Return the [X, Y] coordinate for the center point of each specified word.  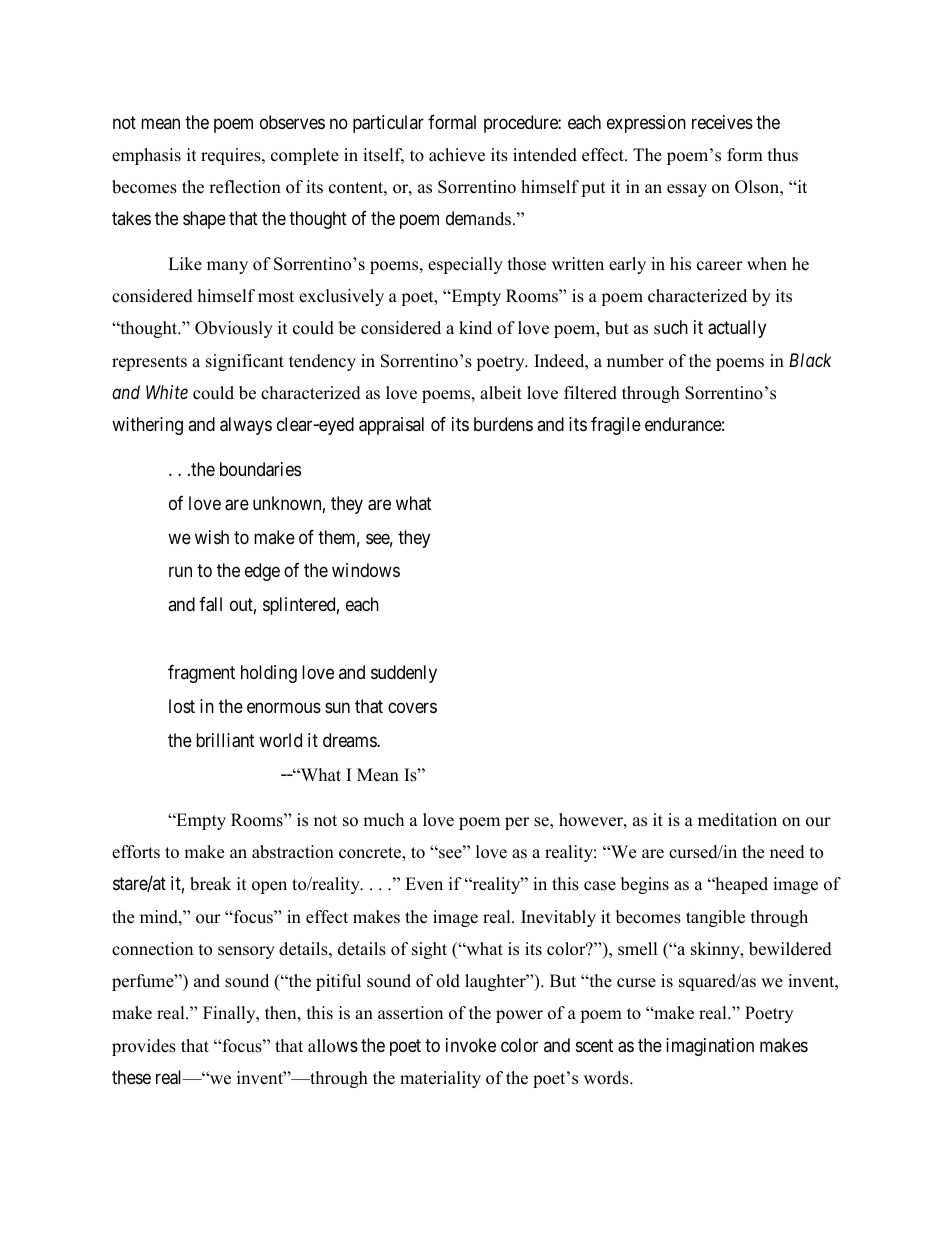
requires [232, 156]
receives [722, 122]
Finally [230, 1014]
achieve [457, 155]
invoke [471, 1045]
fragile [616, 426]
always [246, 426]
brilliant [225, 740]
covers [412, 708]
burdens [503, 424]
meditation [737, 820]
